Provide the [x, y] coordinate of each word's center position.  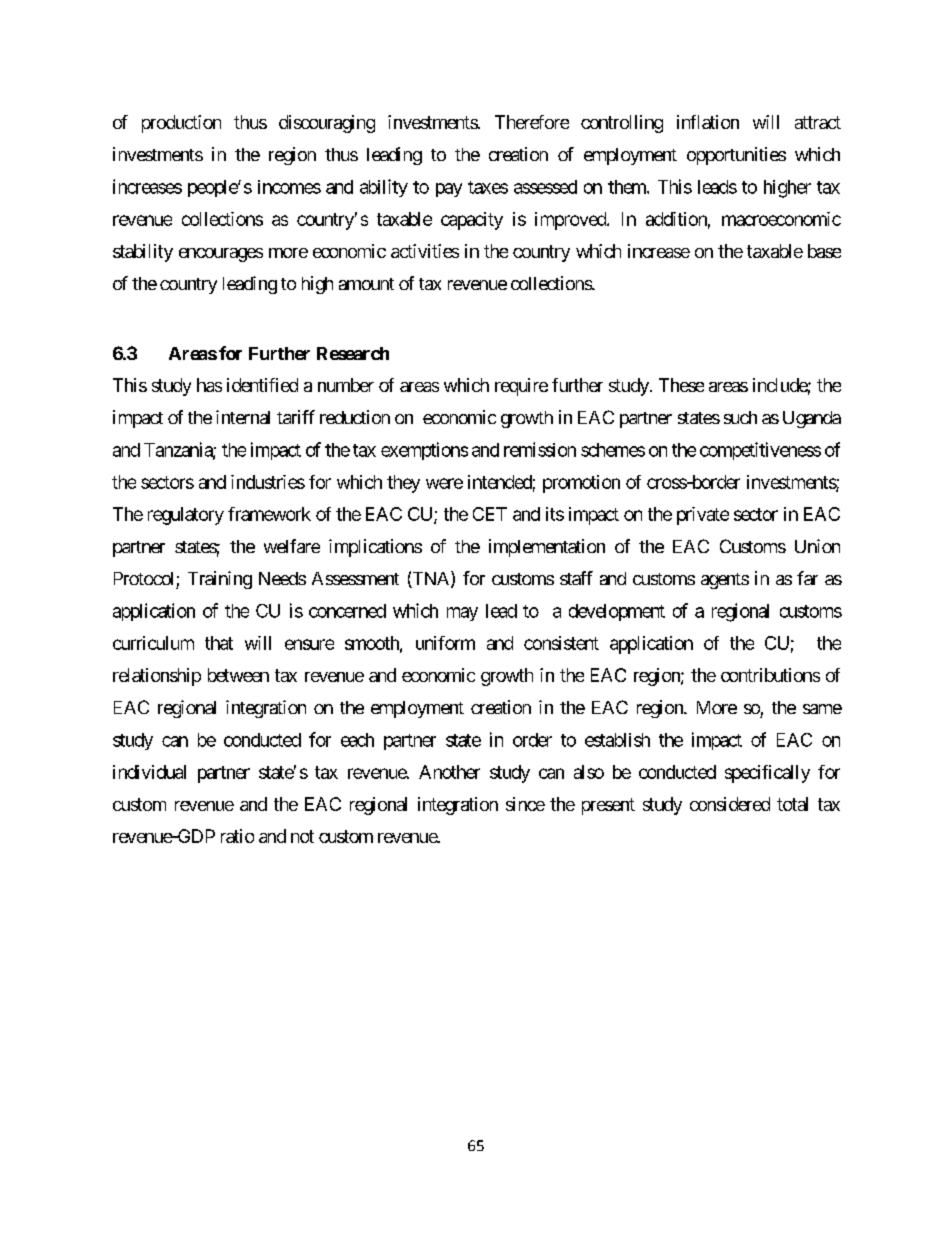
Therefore [532, 122]
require [521, 387]
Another [449, 772]
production [181, 124]
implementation [547, 548]
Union [817, 546]
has [209, 385]
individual [149, 772]
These [681, 385]
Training [220, 580]
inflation [708, 122]
